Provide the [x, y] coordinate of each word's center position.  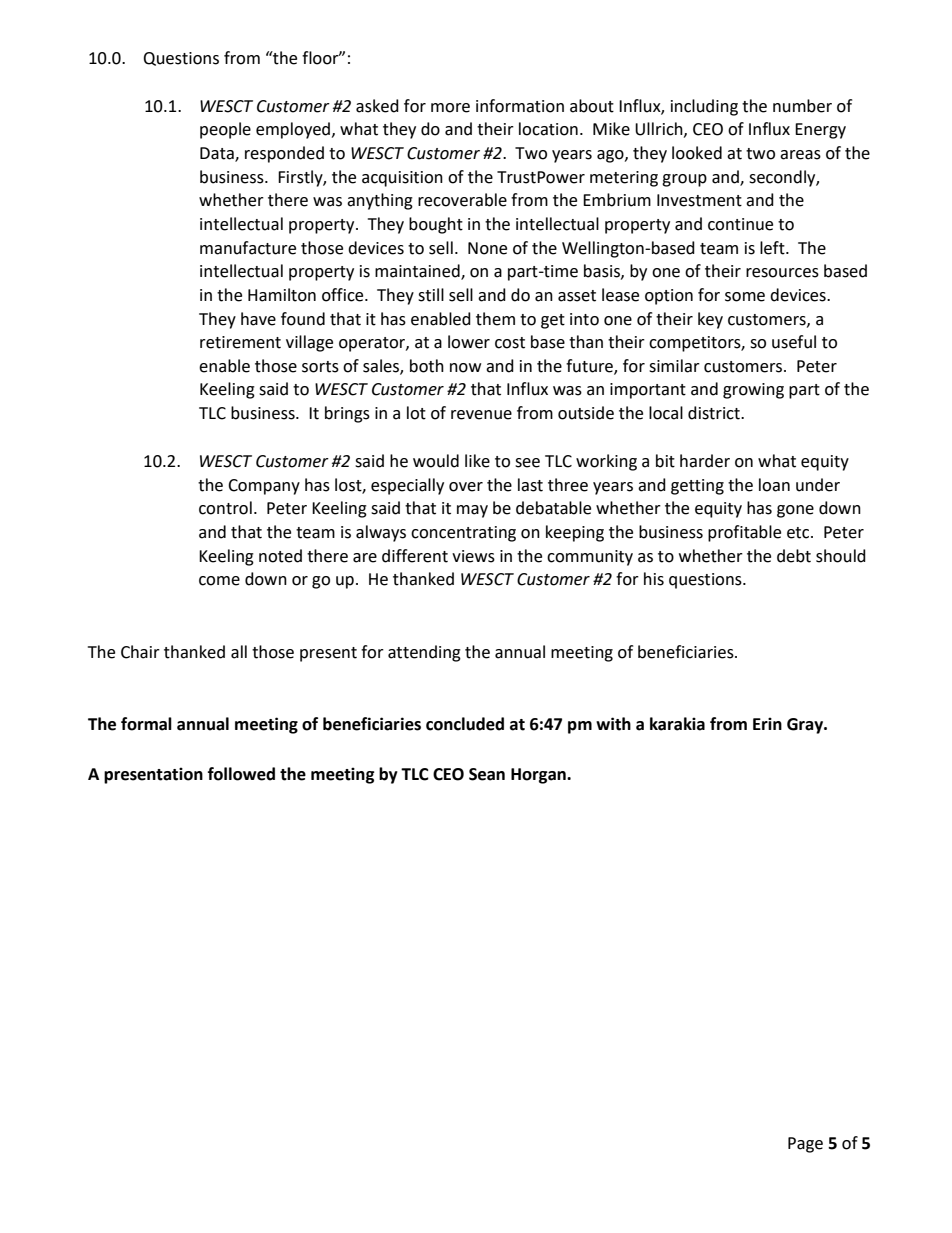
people [225, 130]
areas [800, 155]
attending [424, 653]
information [520, 106]
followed [241, 774]
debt [794, 556]
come [219, 581]
